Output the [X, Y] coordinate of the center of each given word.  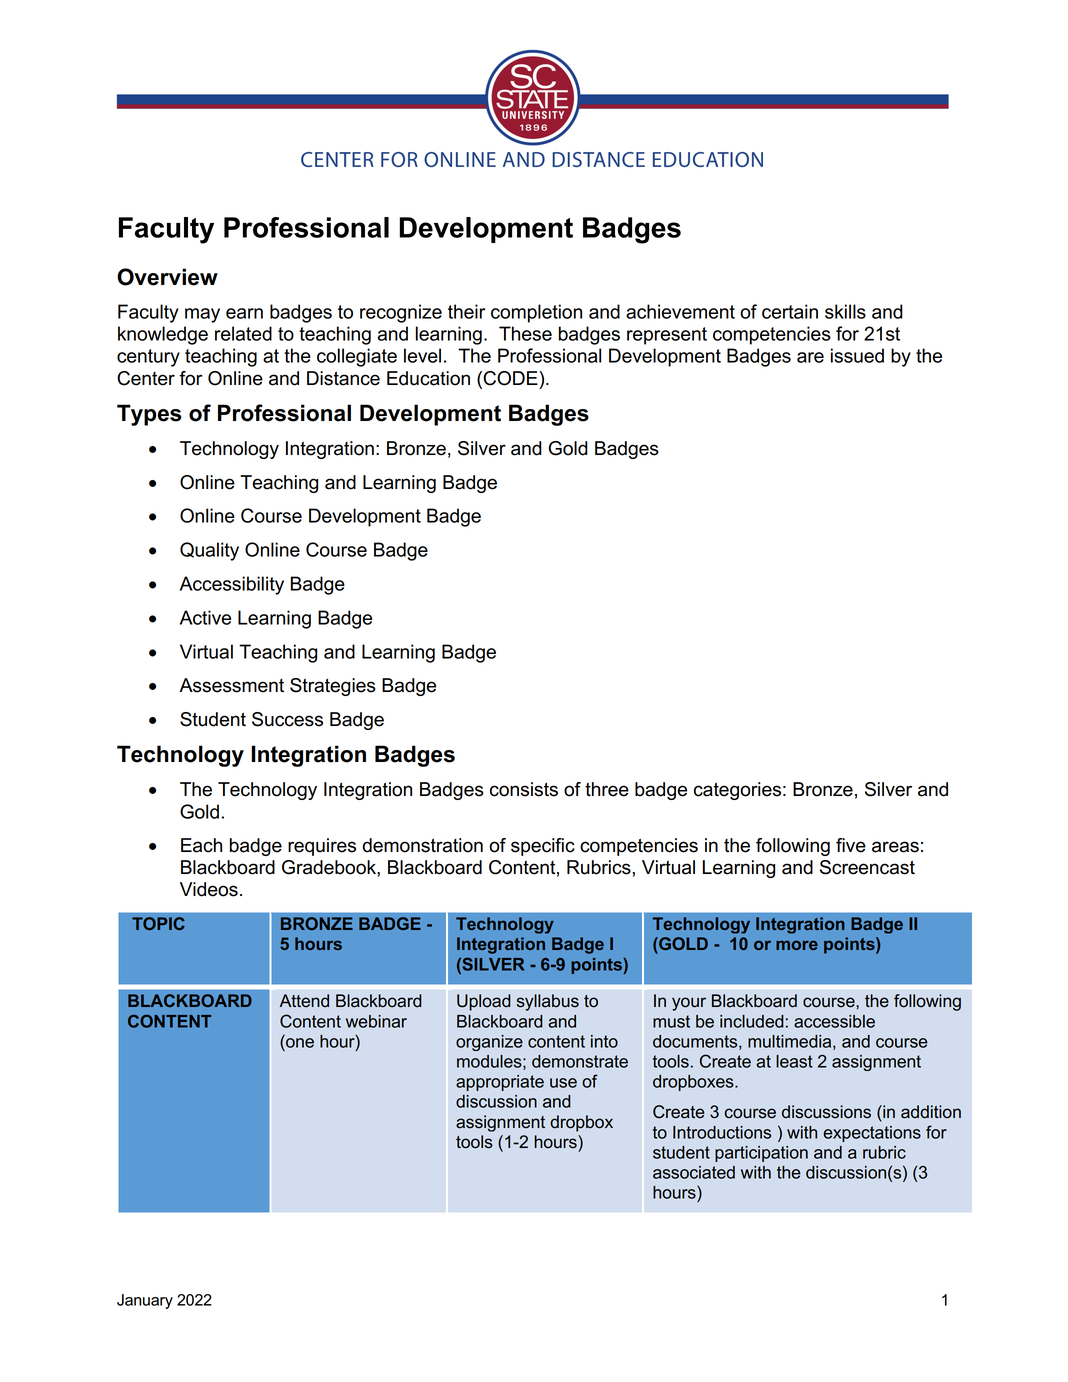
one [300, 1043]
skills [845, 311]
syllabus [548, 1002]
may [202, 315]
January [145, 1301]
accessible [834, 1021]
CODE [510, 379]
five [851, 845]
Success [287, 719]
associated [694, 1172]
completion [536, 313]
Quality [209, 551]
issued [857, 355]
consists [524, 789]
